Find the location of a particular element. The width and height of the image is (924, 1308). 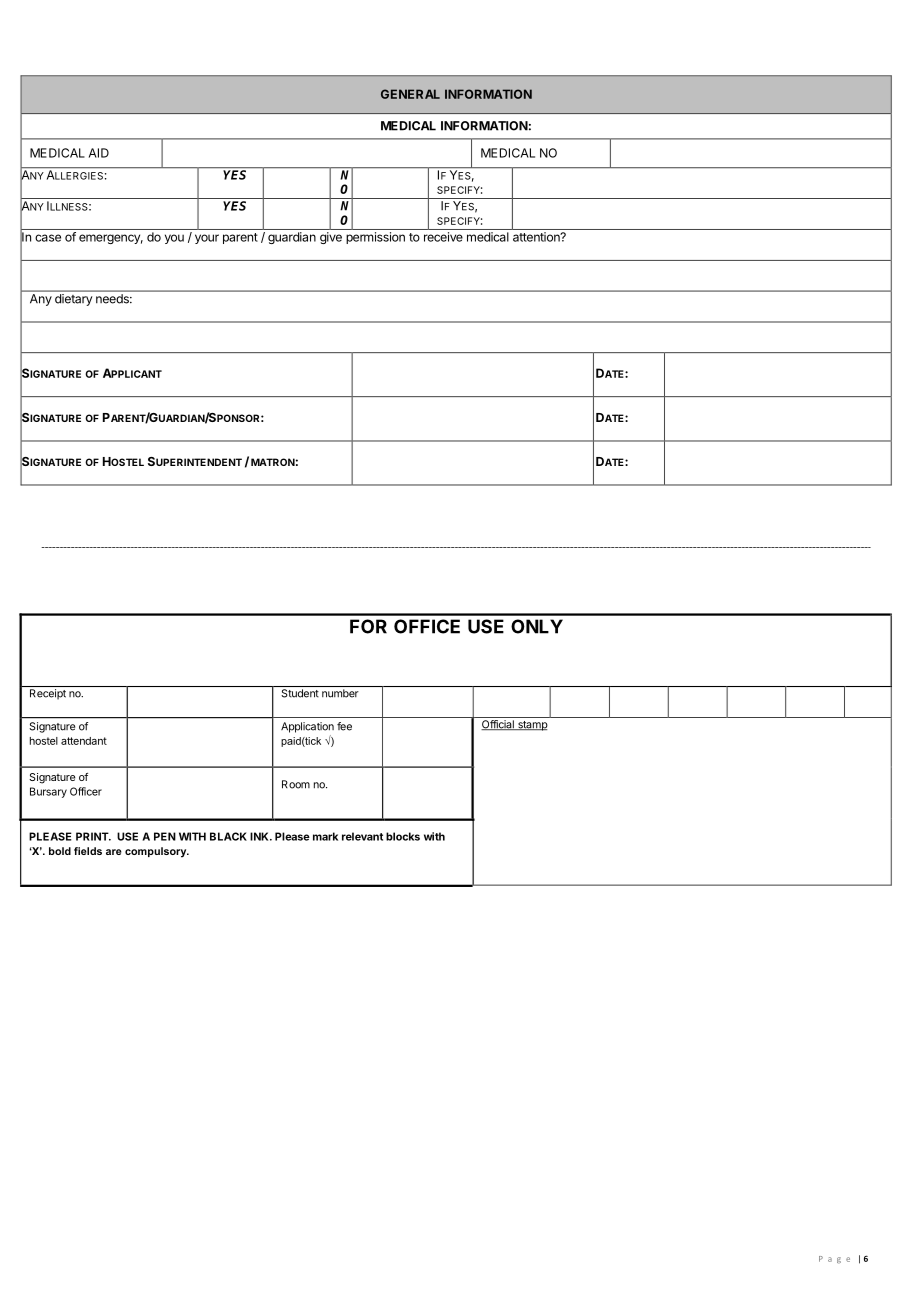

case is located at coordinates (48, 238).
